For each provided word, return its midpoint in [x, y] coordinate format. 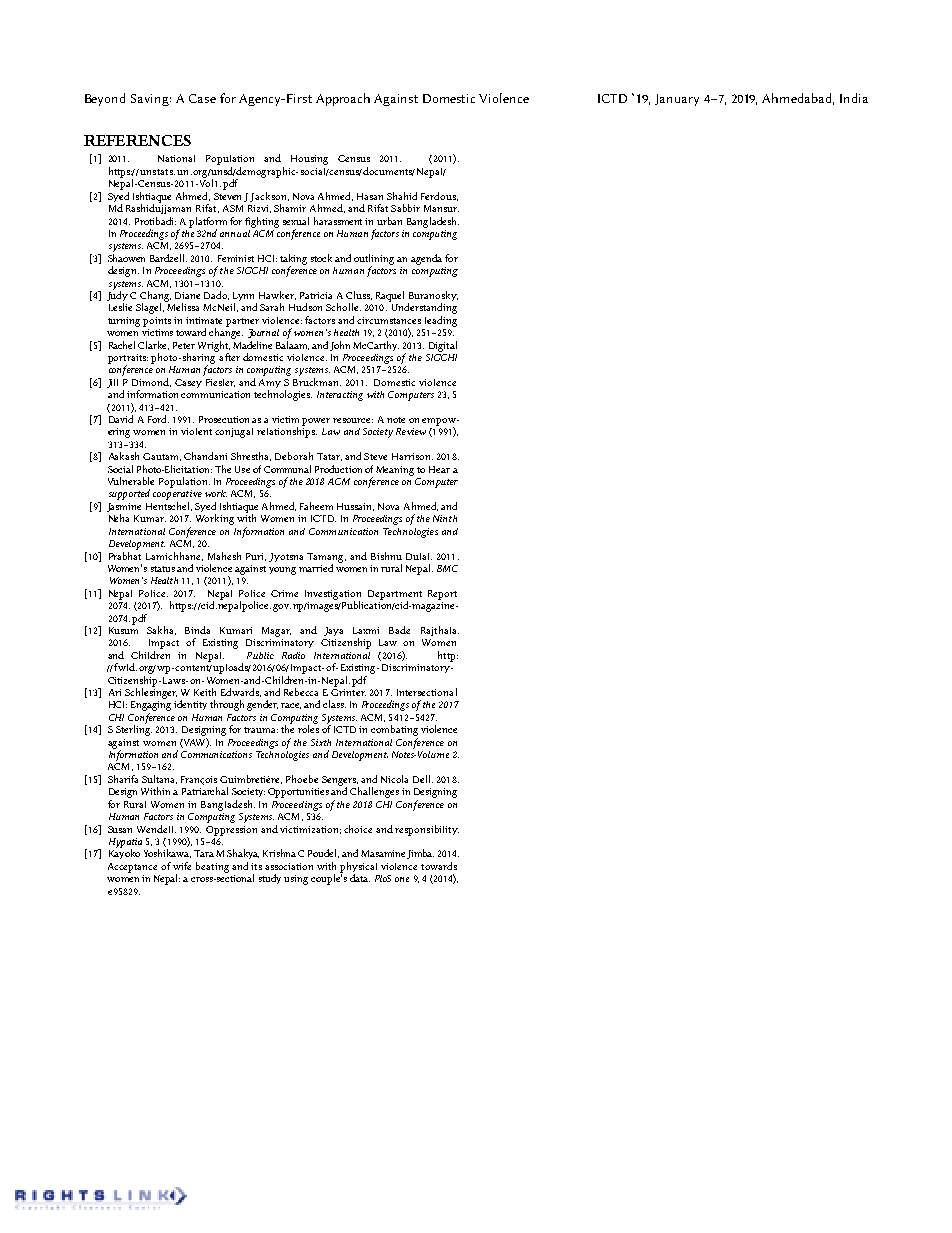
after [229, 357]
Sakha [161, 630]
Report [442, 595]
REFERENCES [137, 140]
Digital [443, 346]
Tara [204, 853]
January [677, 100]
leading [441, 321]
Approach [343, 99]
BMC [447, 568]
